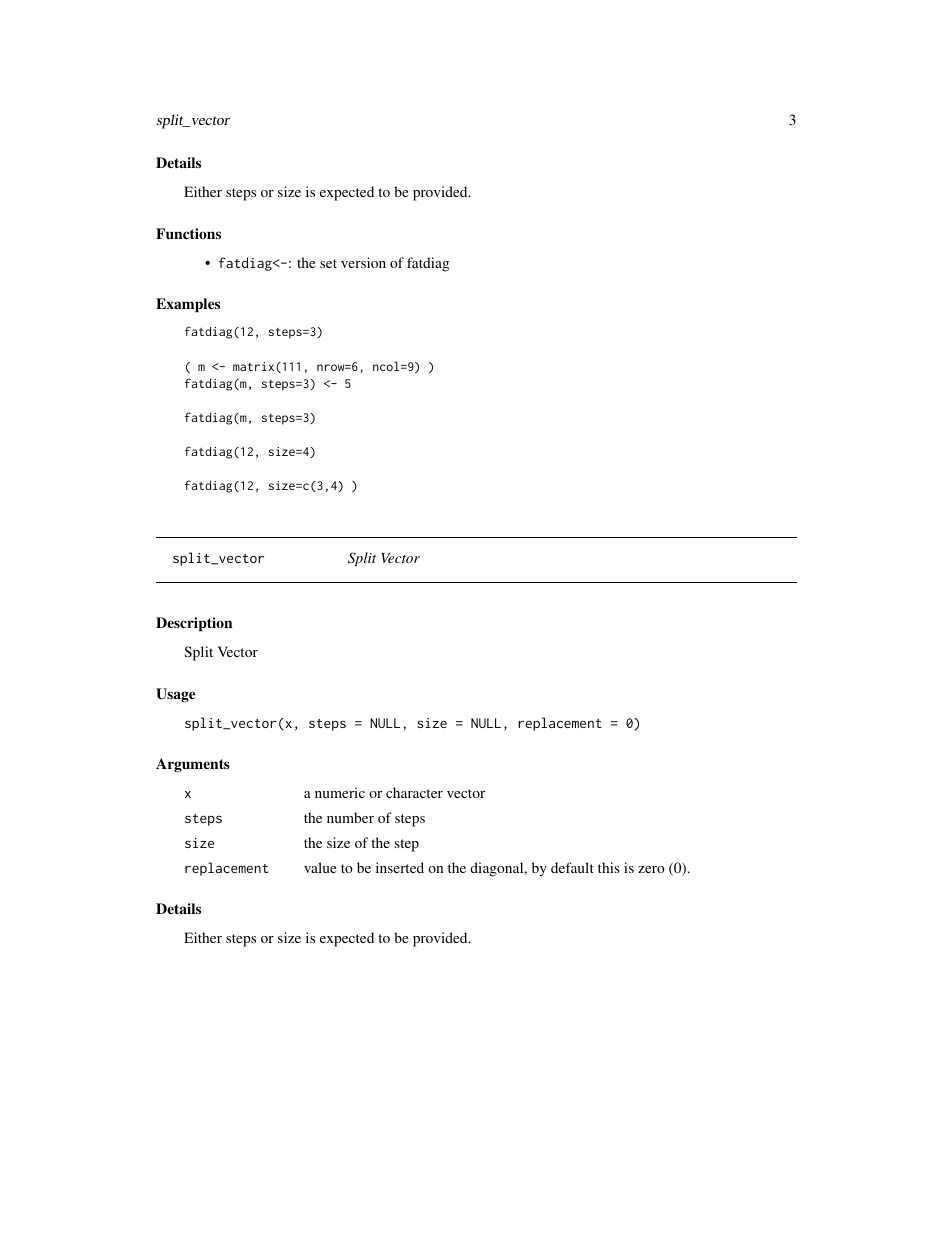 The height and width of the screenshot is (1233, 952). I want to click on set, so click(328, 263).
